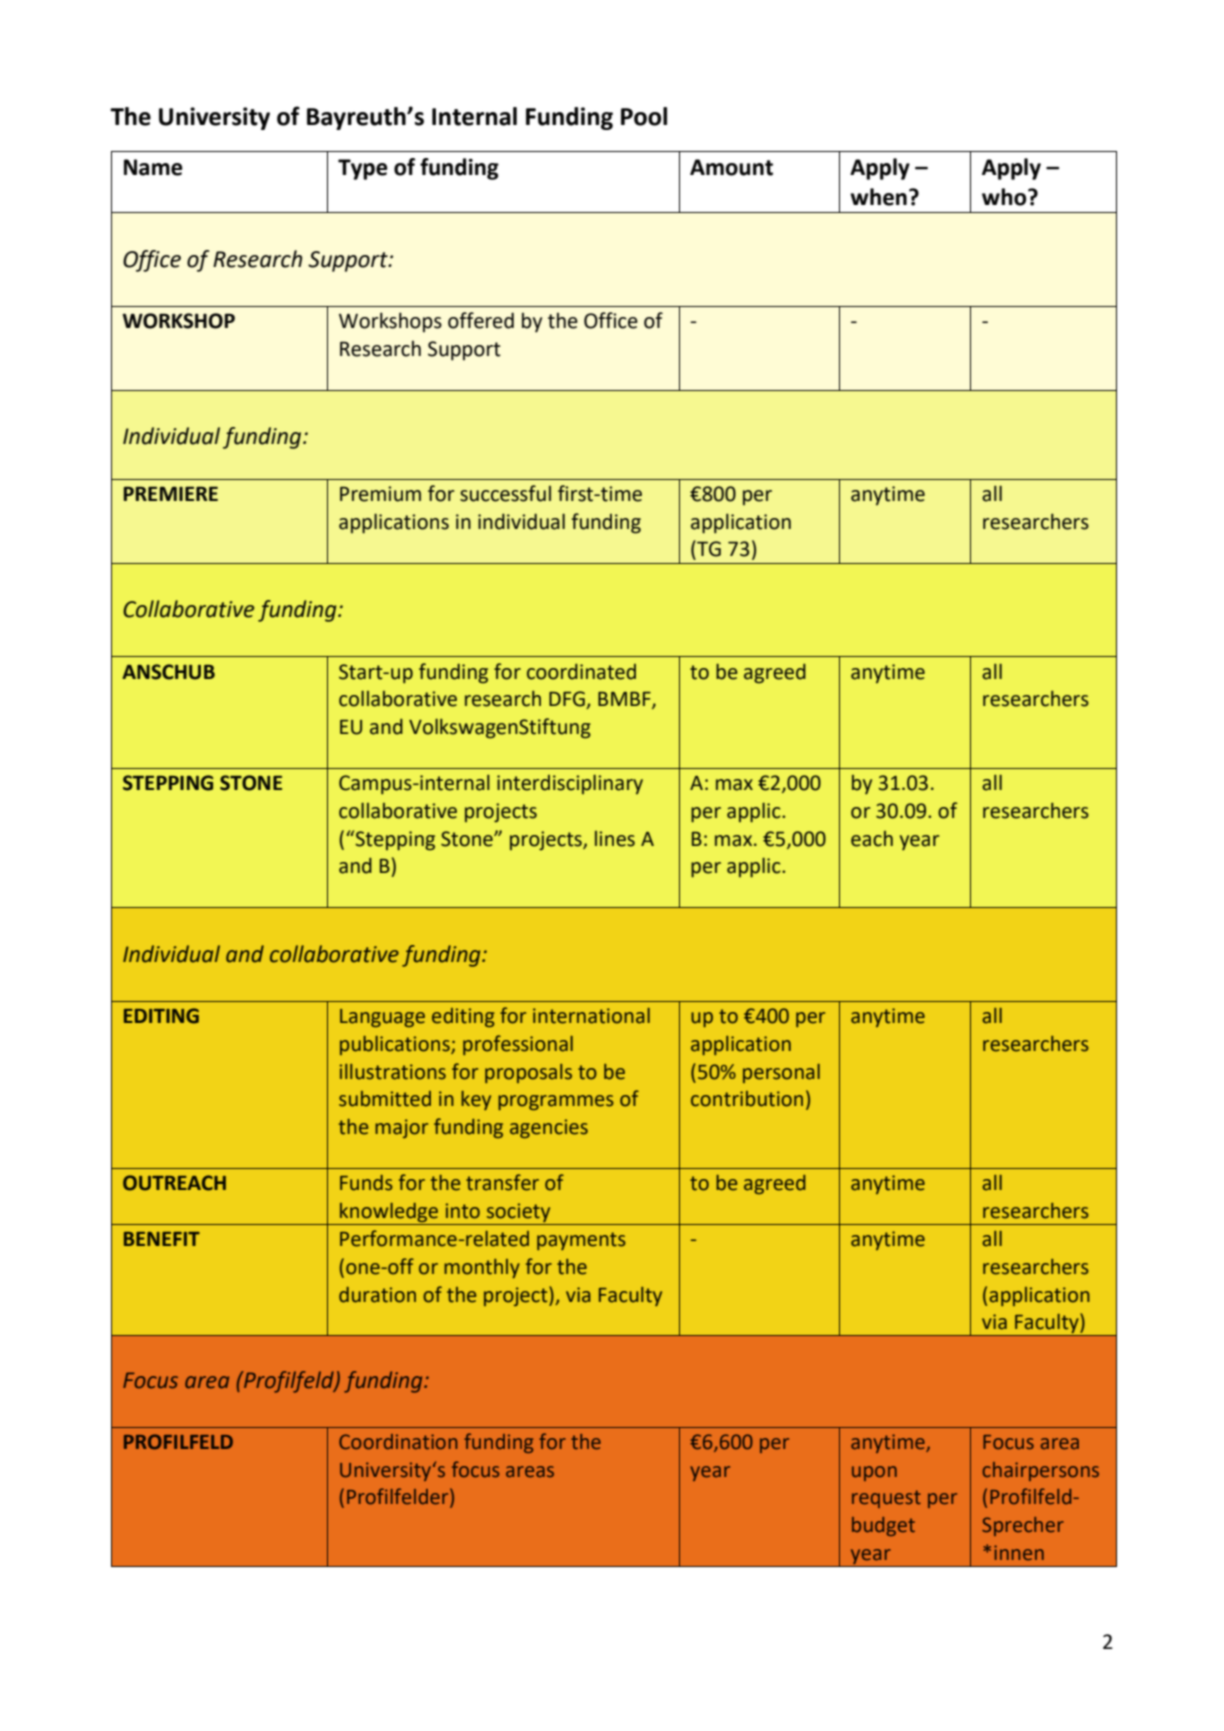 The width and height of the screenshot is (1224, 1731). I want to click on Language, so click(382, 1018).
